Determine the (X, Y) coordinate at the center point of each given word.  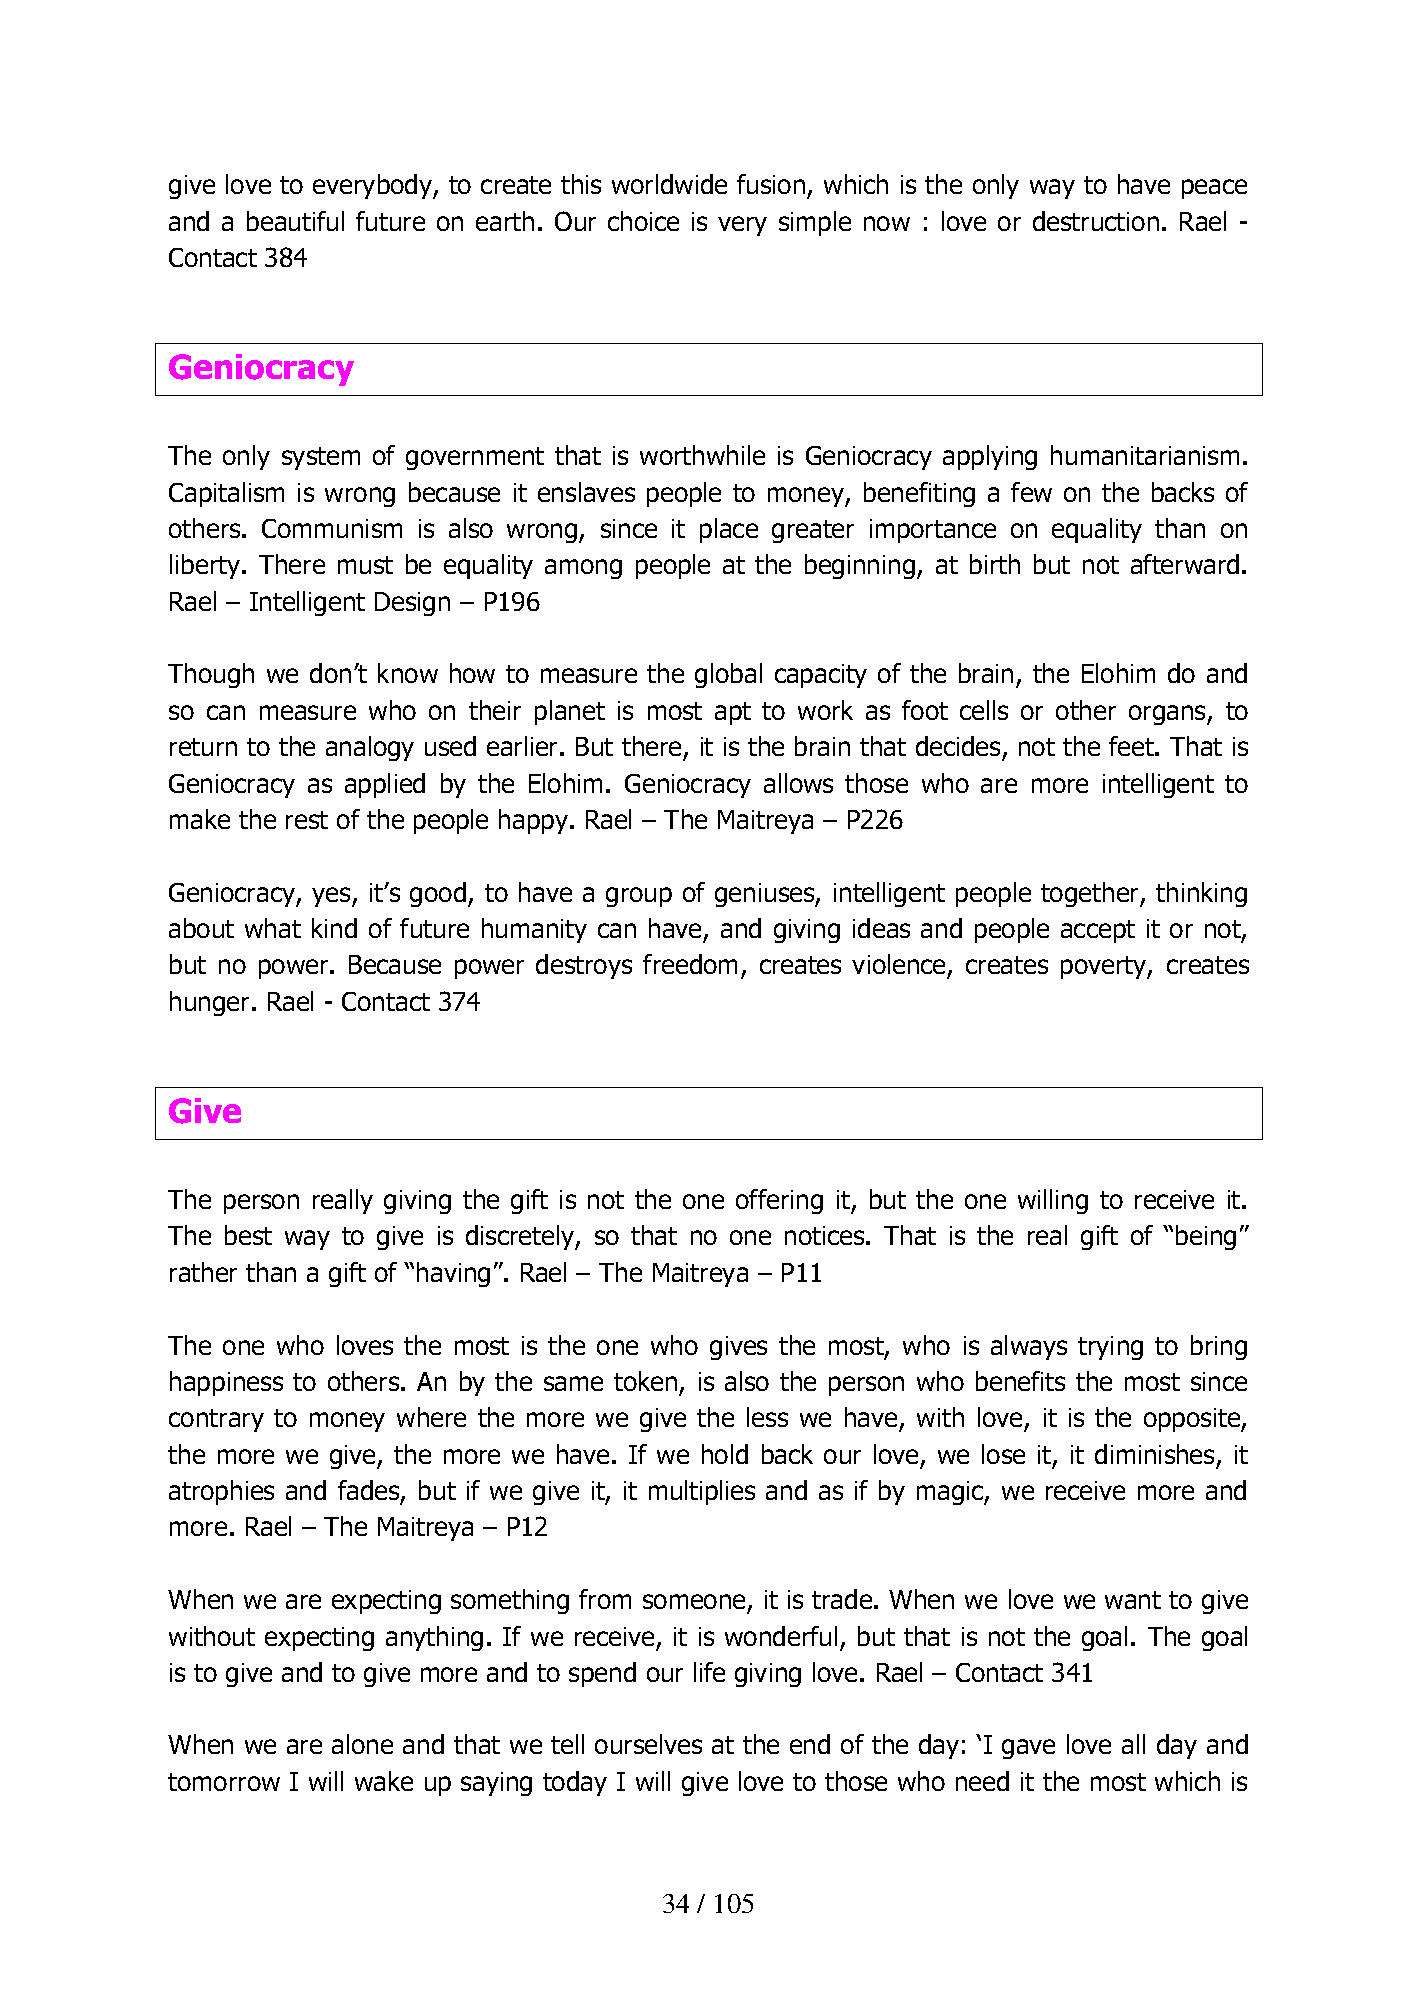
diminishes (1154, 1454)
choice (643, 221)
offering (779, 1201)
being (1206, 1237)
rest (307, 820)
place (729, 530)
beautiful (295, 221)
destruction (1096, 221)
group (639, 897)
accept (1098, 931)
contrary (216, 1420)
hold (725, 1454)
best (248, 1235)
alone (362, 1744)
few (1031, 492)
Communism (332, 528)
